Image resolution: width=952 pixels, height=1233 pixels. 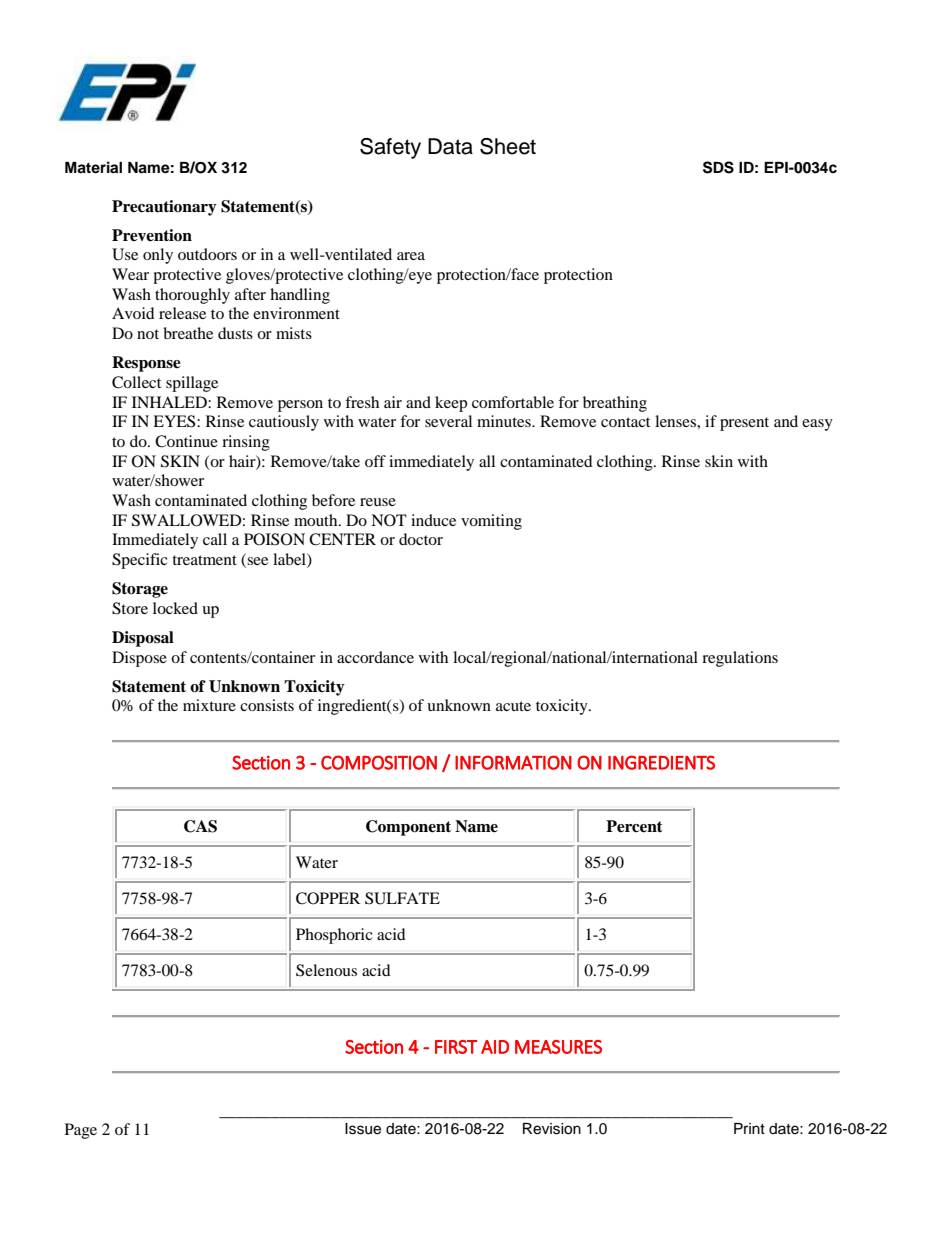 What do you see at coordinates (718, 167) in the screenshot?
I see `SDS` at bounding box center [718, 167].
